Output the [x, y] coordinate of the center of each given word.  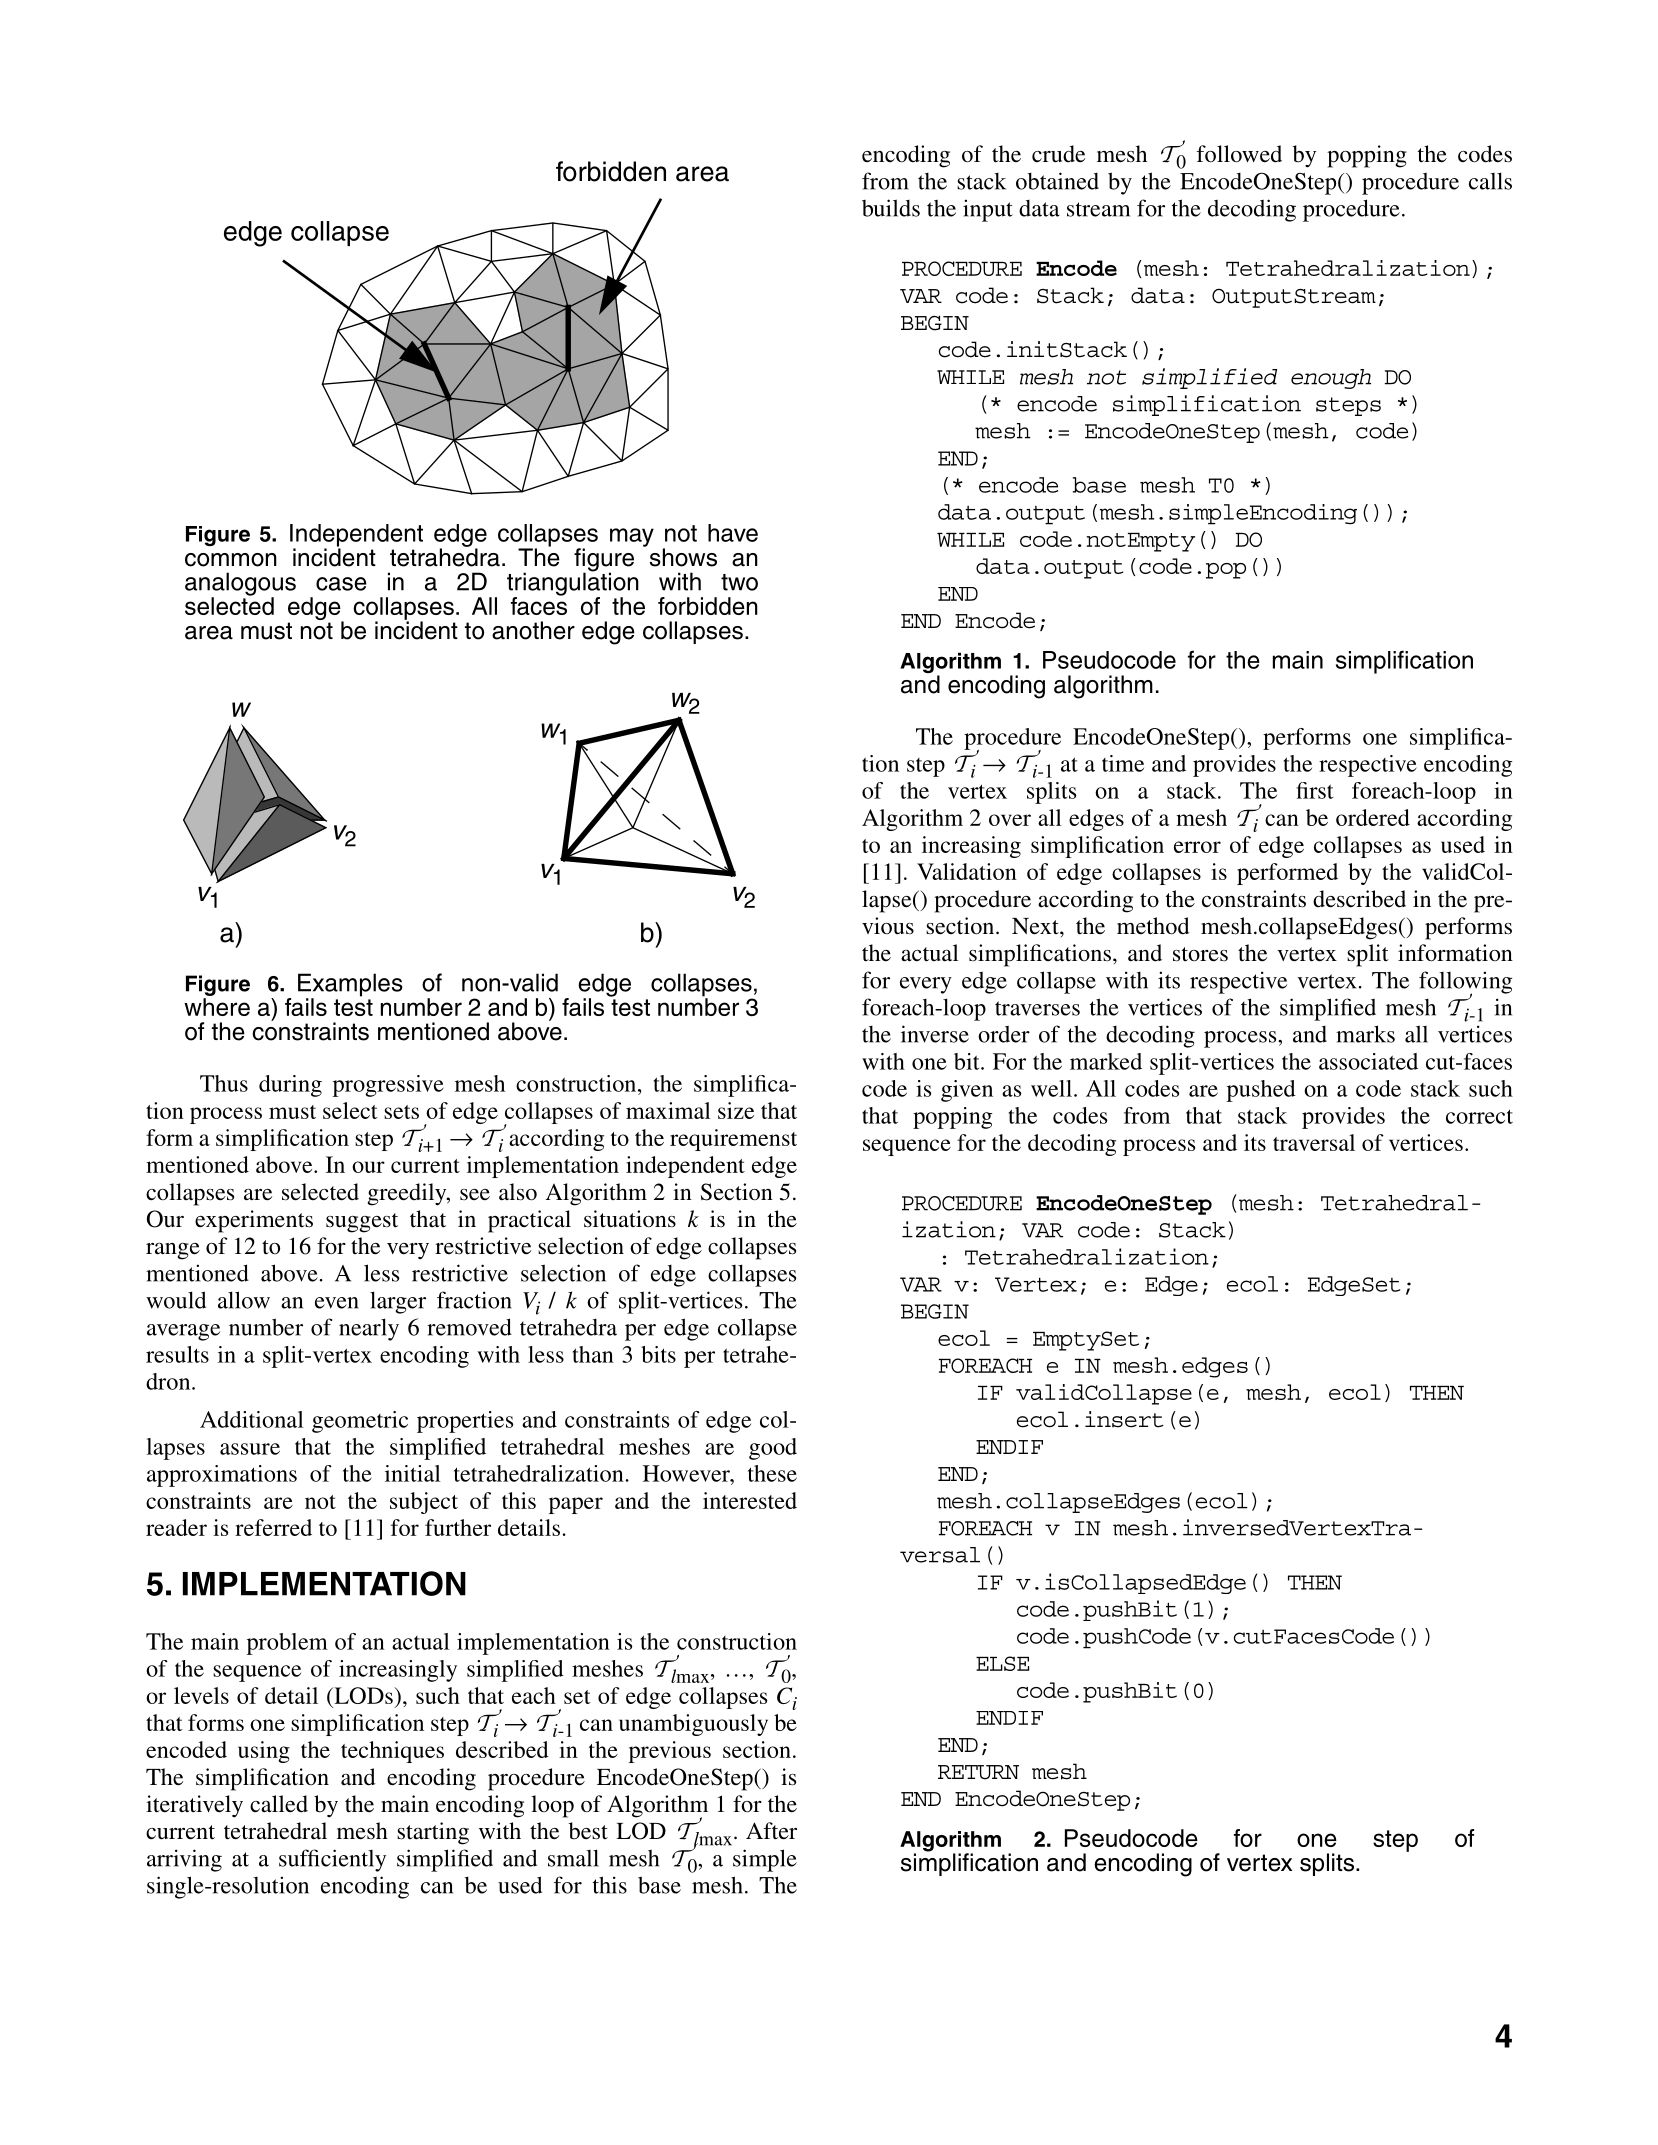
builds [891, 208]
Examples [350, 986]
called [279, 1804]
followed [1239, 154]
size [736, 1110]
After [771, 1831]
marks [1365, 1034]
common [231, 560]
